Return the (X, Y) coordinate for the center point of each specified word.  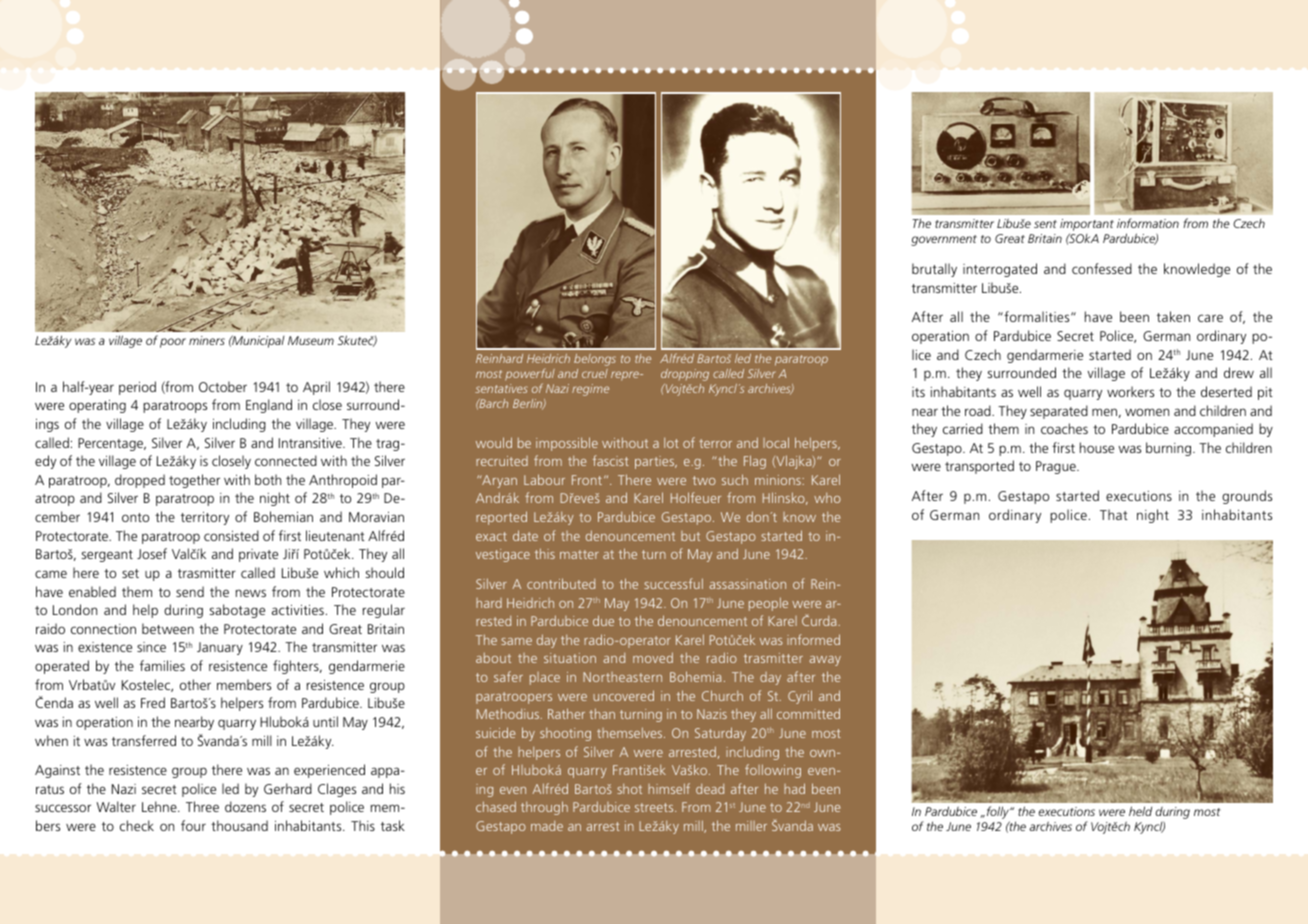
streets (655, 807)
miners (207, 340)
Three (202, 806)
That (1114, 514)
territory (205, 518)
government (944, 240)
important (1087, 226)
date (525, 535)
